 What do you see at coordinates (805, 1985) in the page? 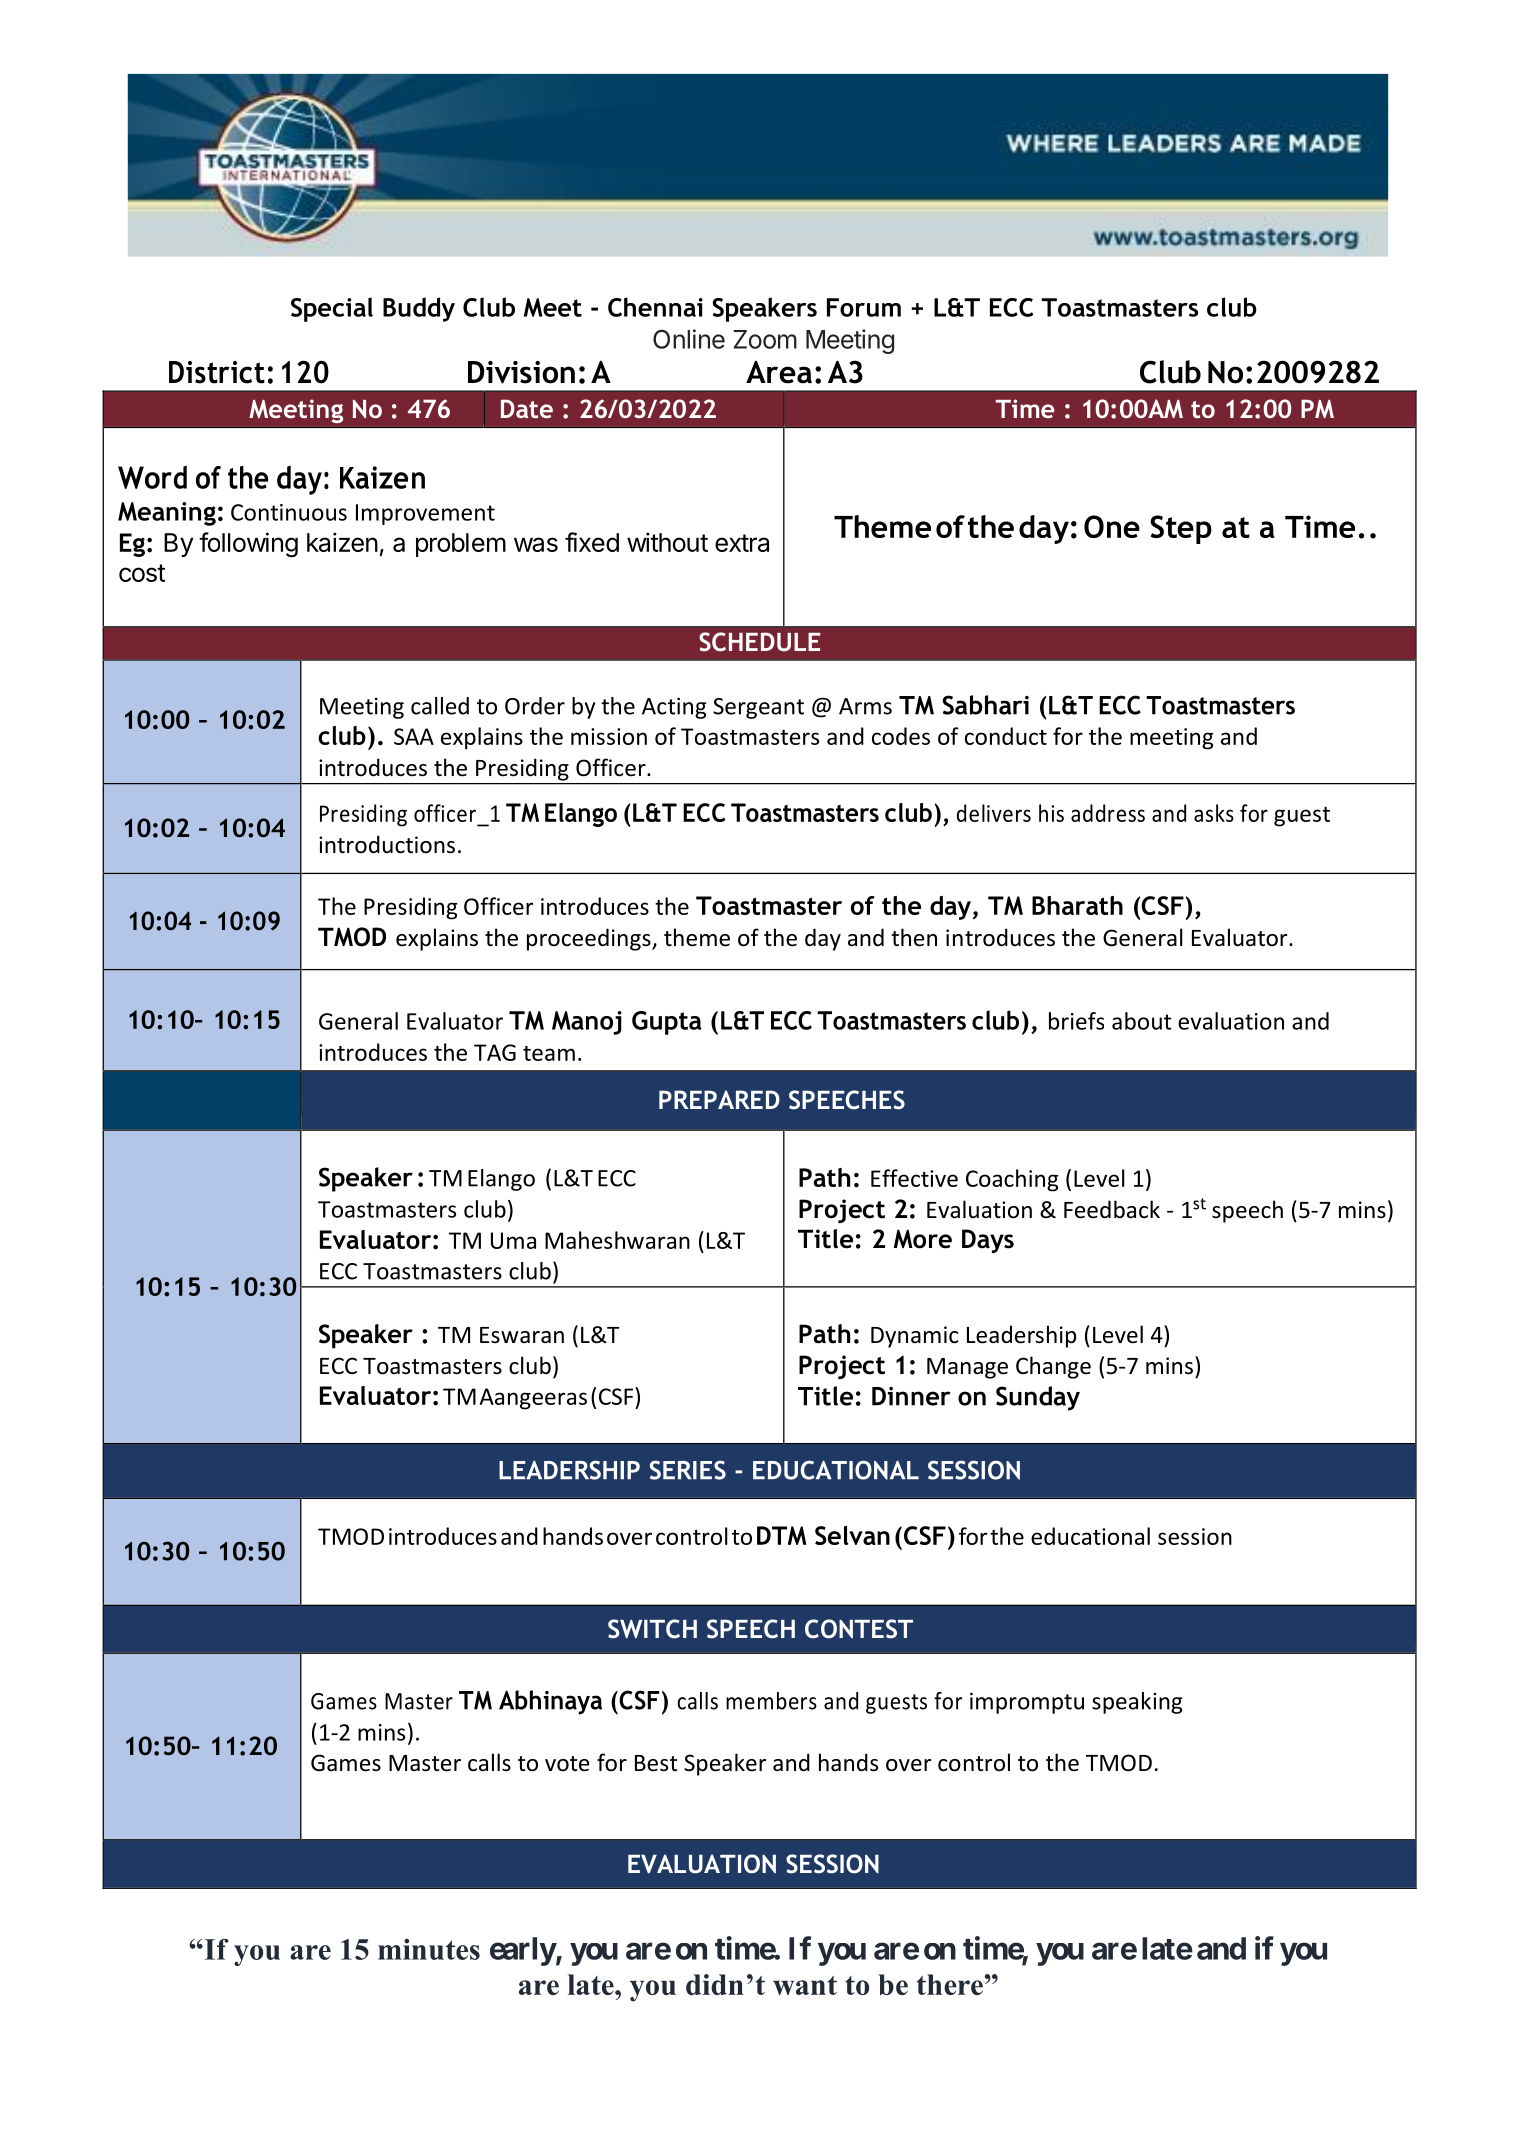
I see `want` at bounding box center [805, 1985].
